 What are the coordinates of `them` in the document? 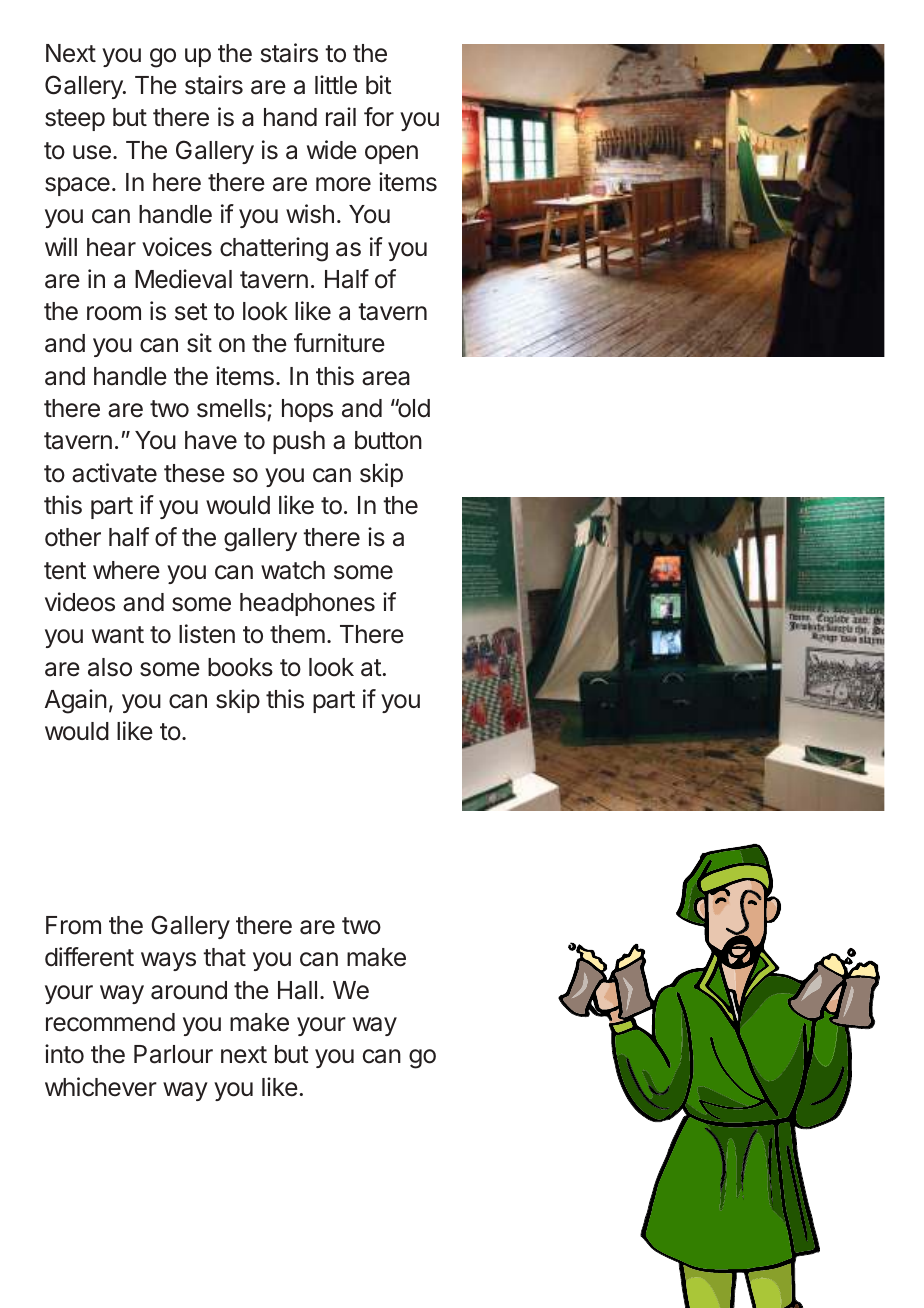 It's located at (297, 634).
